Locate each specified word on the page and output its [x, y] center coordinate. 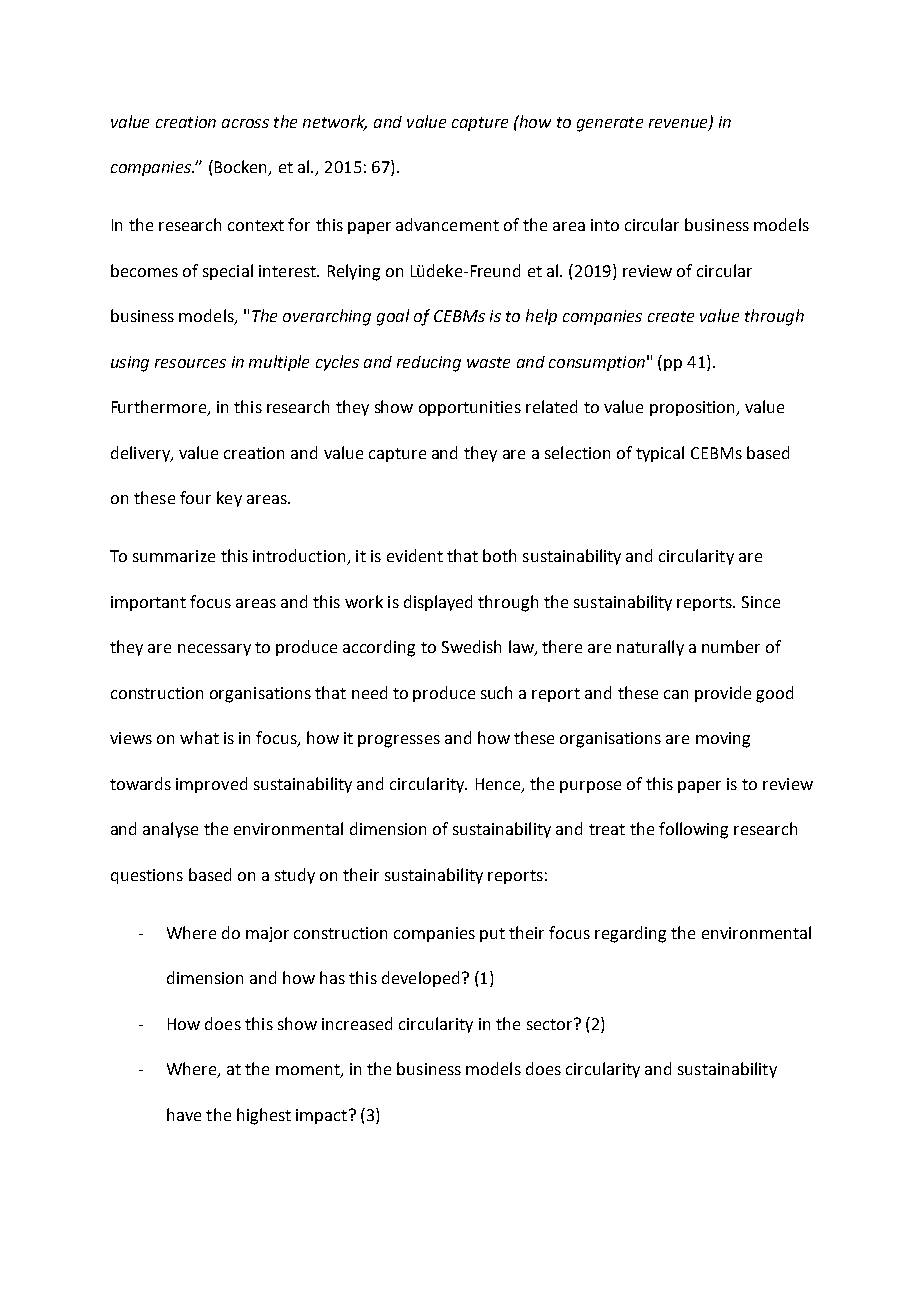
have [184, 1114]
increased [357, 1023]
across [245, 123]
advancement [447, 224]
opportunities [470, 408]
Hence [499, 785]
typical [660, 454]
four [195, 497]
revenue [679, 124]
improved [211, 785]
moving [723, 740]
